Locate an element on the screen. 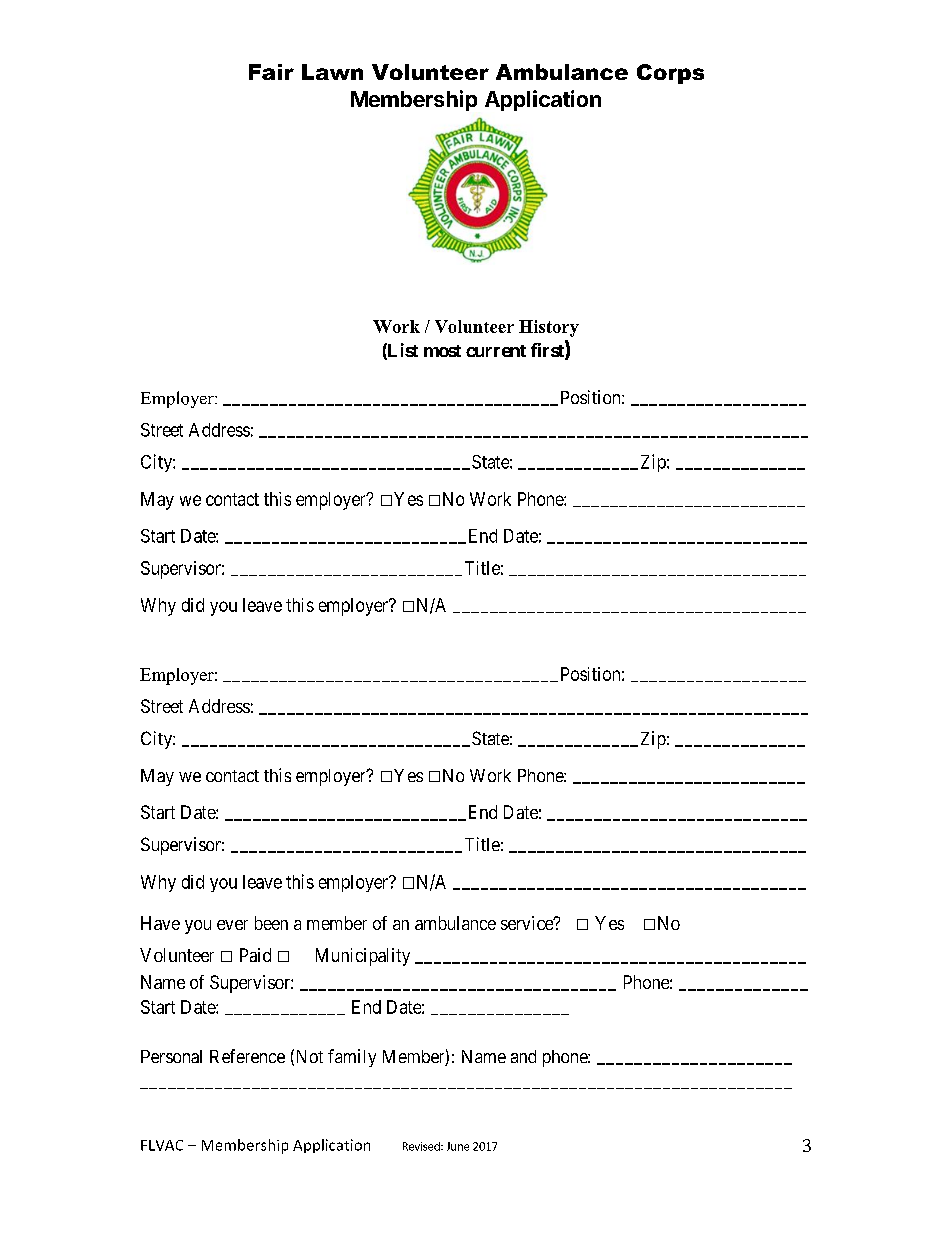  and is located at coordinates (523, 1056).
